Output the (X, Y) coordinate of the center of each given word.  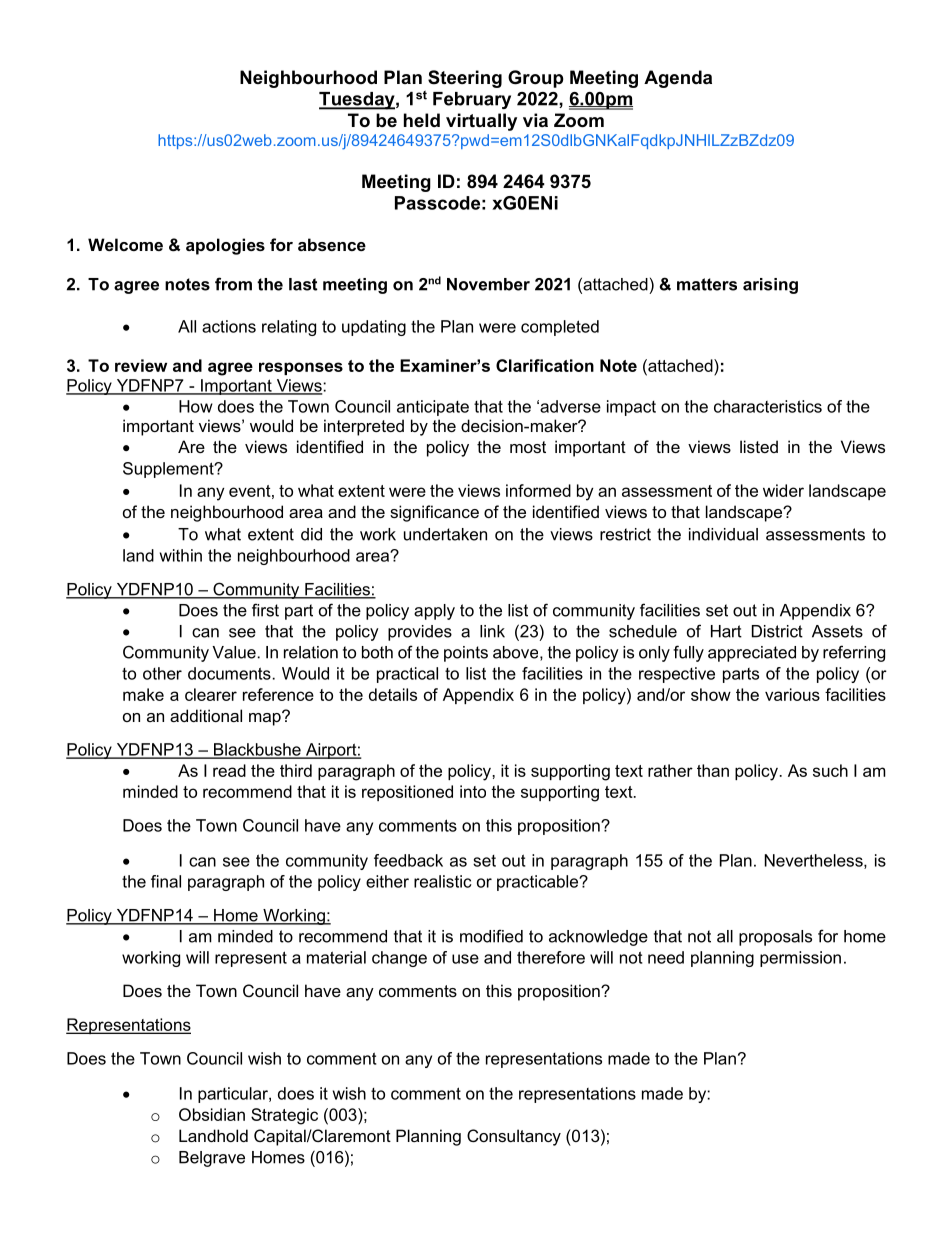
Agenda (678, 79)
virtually (481, 122)
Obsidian (212, 1114)
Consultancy (514, 1137)
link (492, 631)
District (777, 631)
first (265, 610)
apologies (225, 246)
